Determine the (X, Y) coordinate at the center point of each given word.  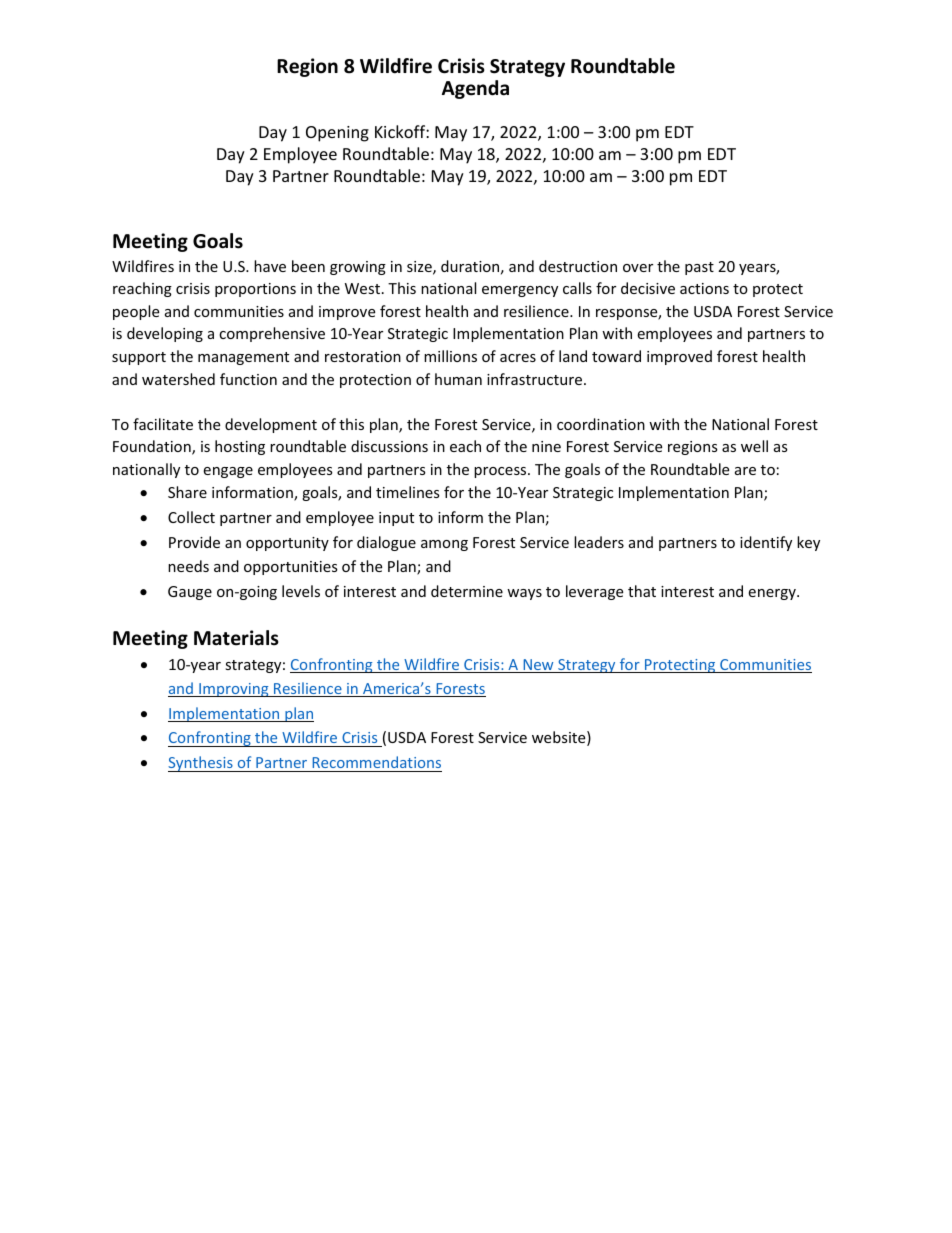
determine (467, 591)
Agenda (475, 89)
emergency (520, 291)
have (270, 266)
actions (704, 288)
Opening (337, 134)
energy (773, 594)
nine (546, 446)
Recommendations (376, 764)
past (699, 268)
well (754, 446)
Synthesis (201, 764)
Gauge (190, 593)
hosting (240, 447)
